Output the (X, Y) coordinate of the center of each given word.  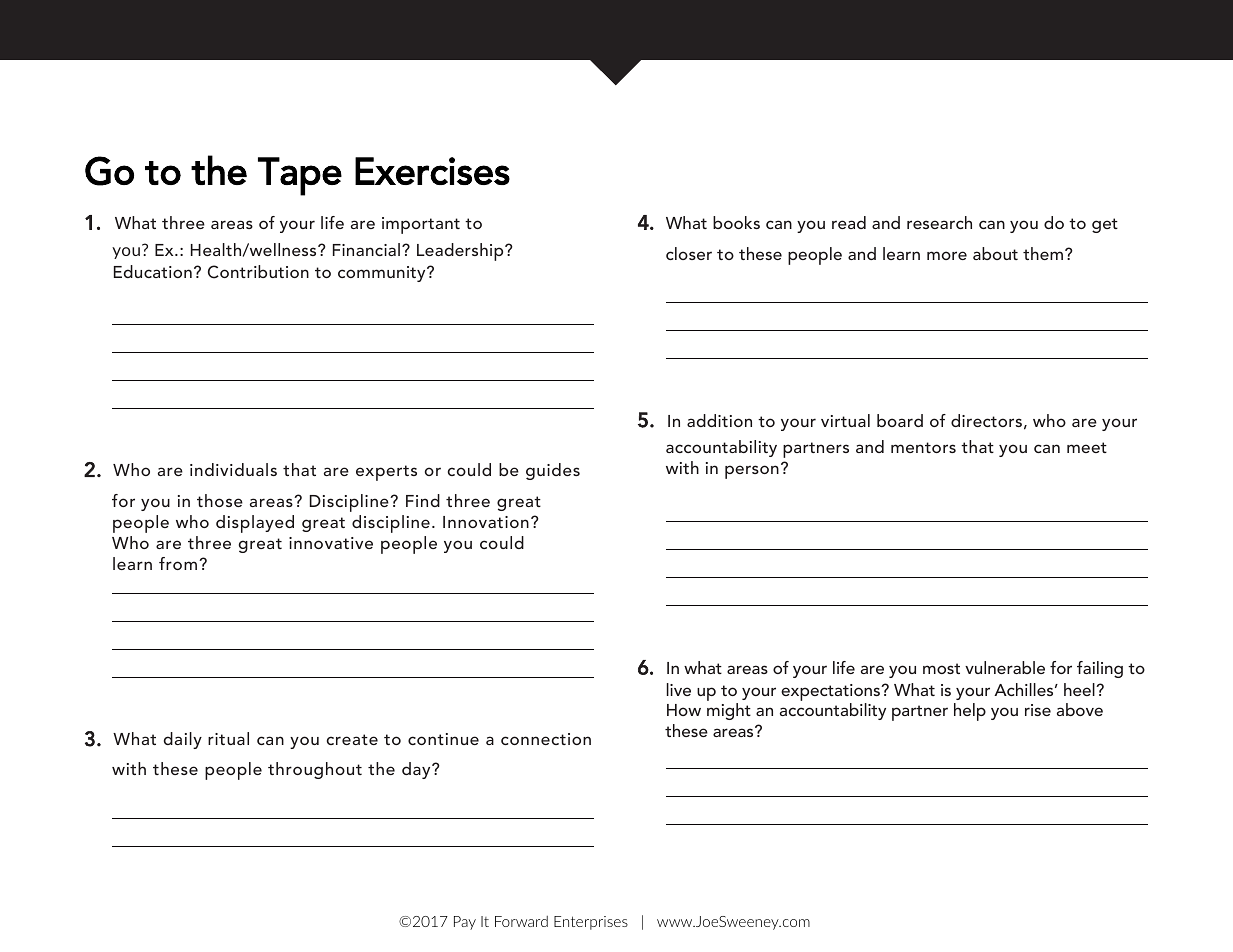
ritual (228, 738)
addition (719, 420)
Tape (300, 176)
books (736, 222)
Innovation (486, 522)
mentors (923, 447)
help (970, 712)
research (939, 222)
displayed (255, 524)
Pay (465, 923)
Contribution (258, 272)
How (684, 710)
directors (986, 420)
